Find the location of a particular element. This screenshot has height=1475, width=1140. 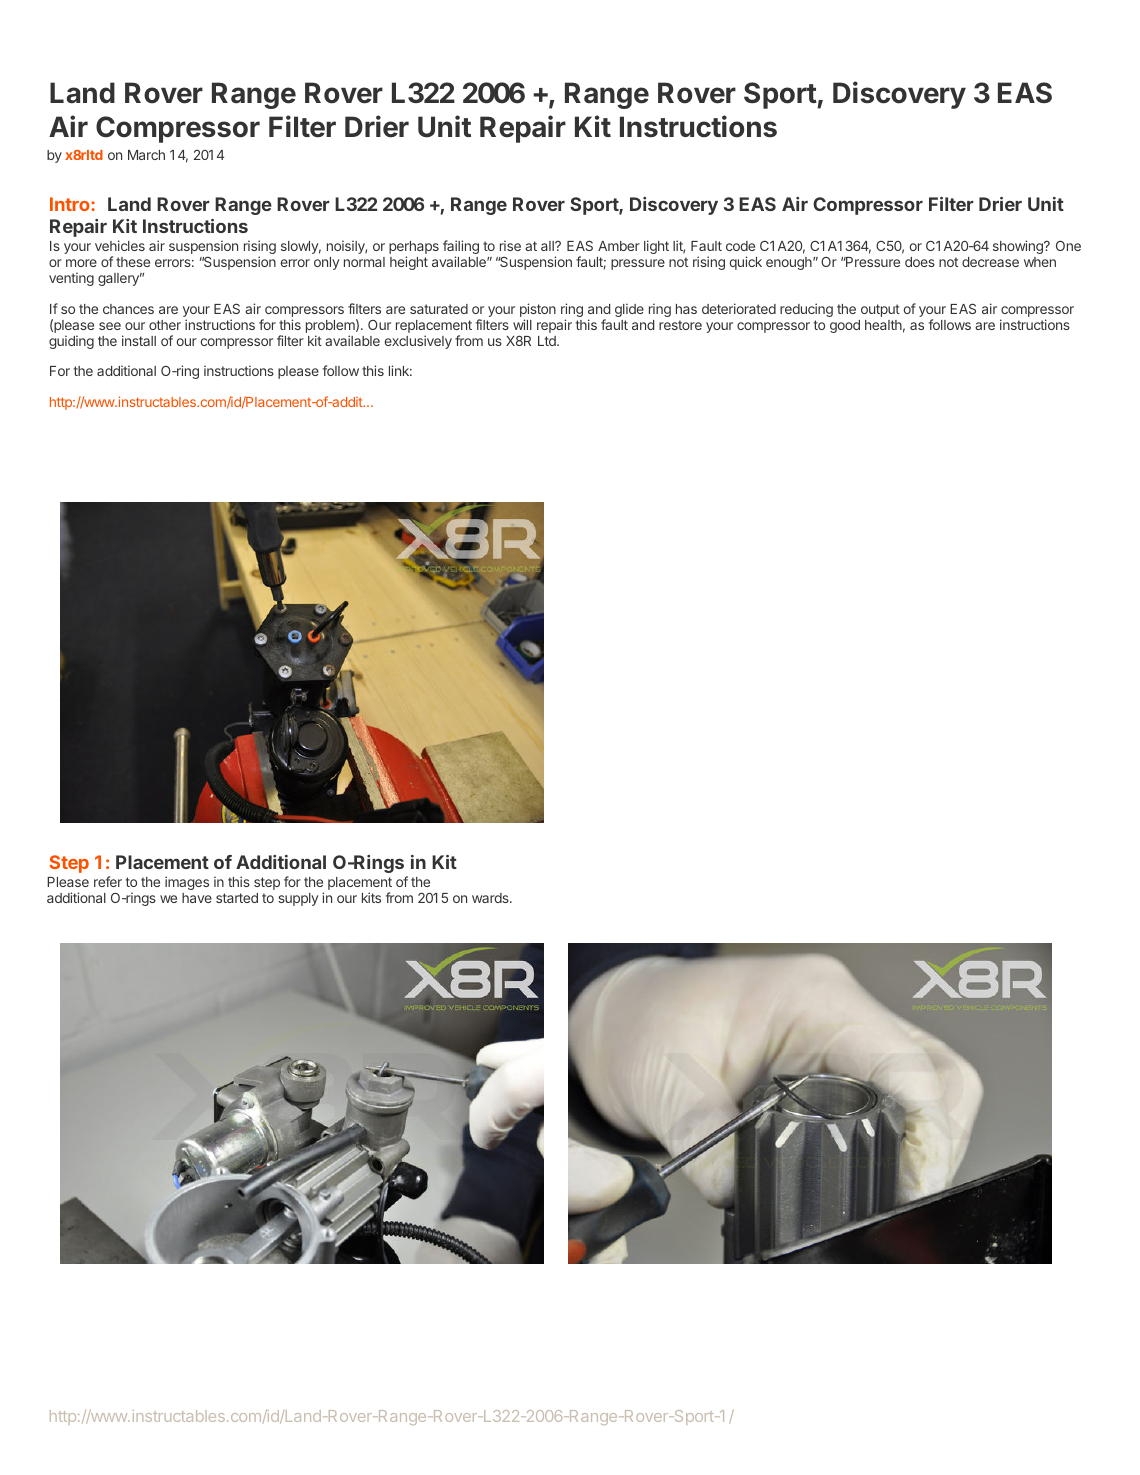

install is located at coordinates (139, 340).
